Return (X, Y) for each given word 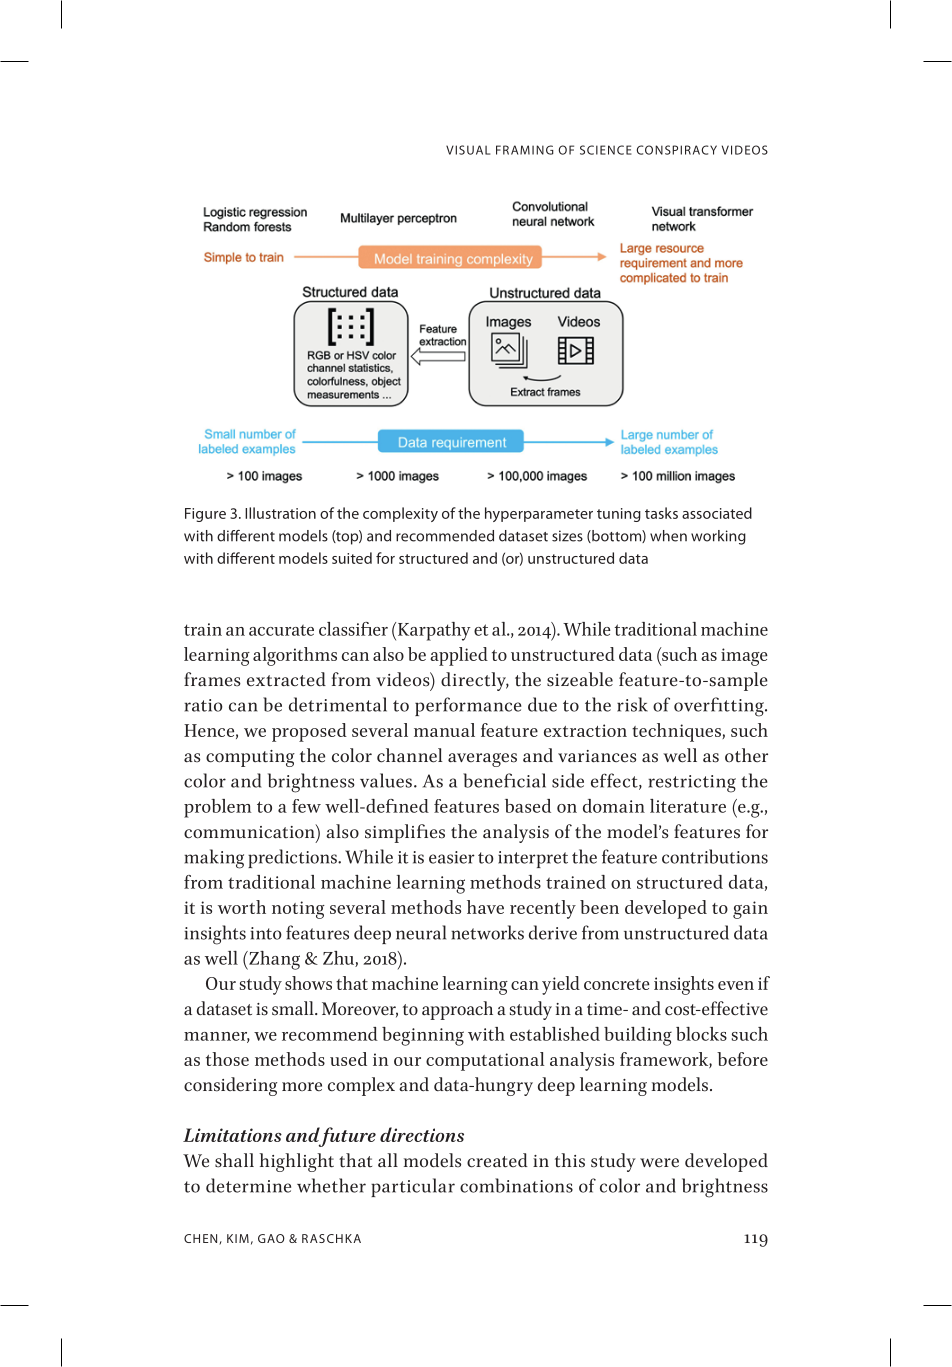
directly (475, 681)
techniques (677, 732)
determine (248, 1185)
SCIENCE (606, 150)
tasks (661, 513)
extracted (286, 679)
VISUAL (468, 150)
